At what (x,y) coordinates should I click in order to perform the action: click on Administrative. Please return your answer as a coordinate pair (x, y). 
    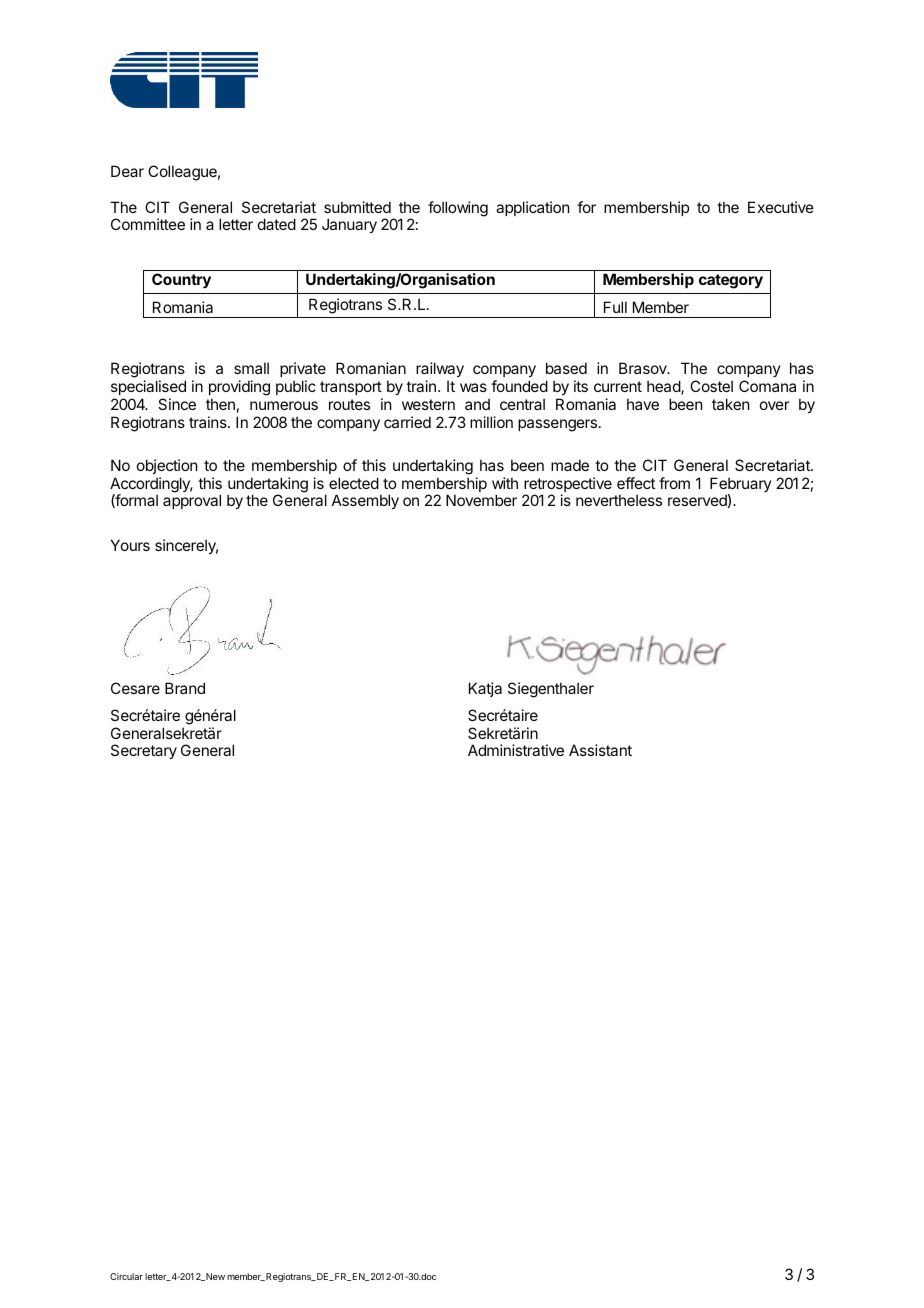
    Looking at the image, I should click on (516, 750).
